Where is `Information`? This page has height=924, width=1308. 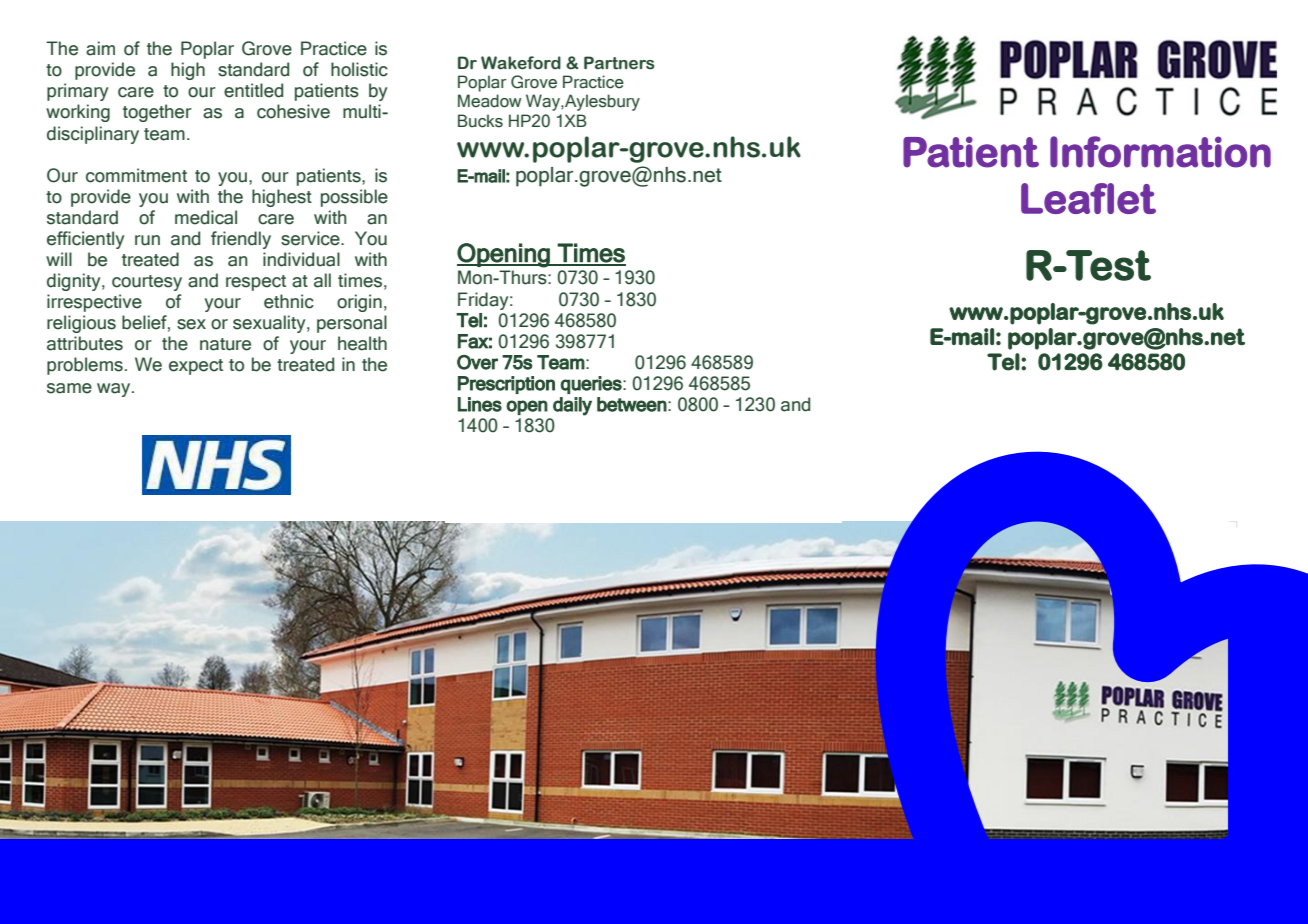 Information is located at coordinates (1160, 152).
